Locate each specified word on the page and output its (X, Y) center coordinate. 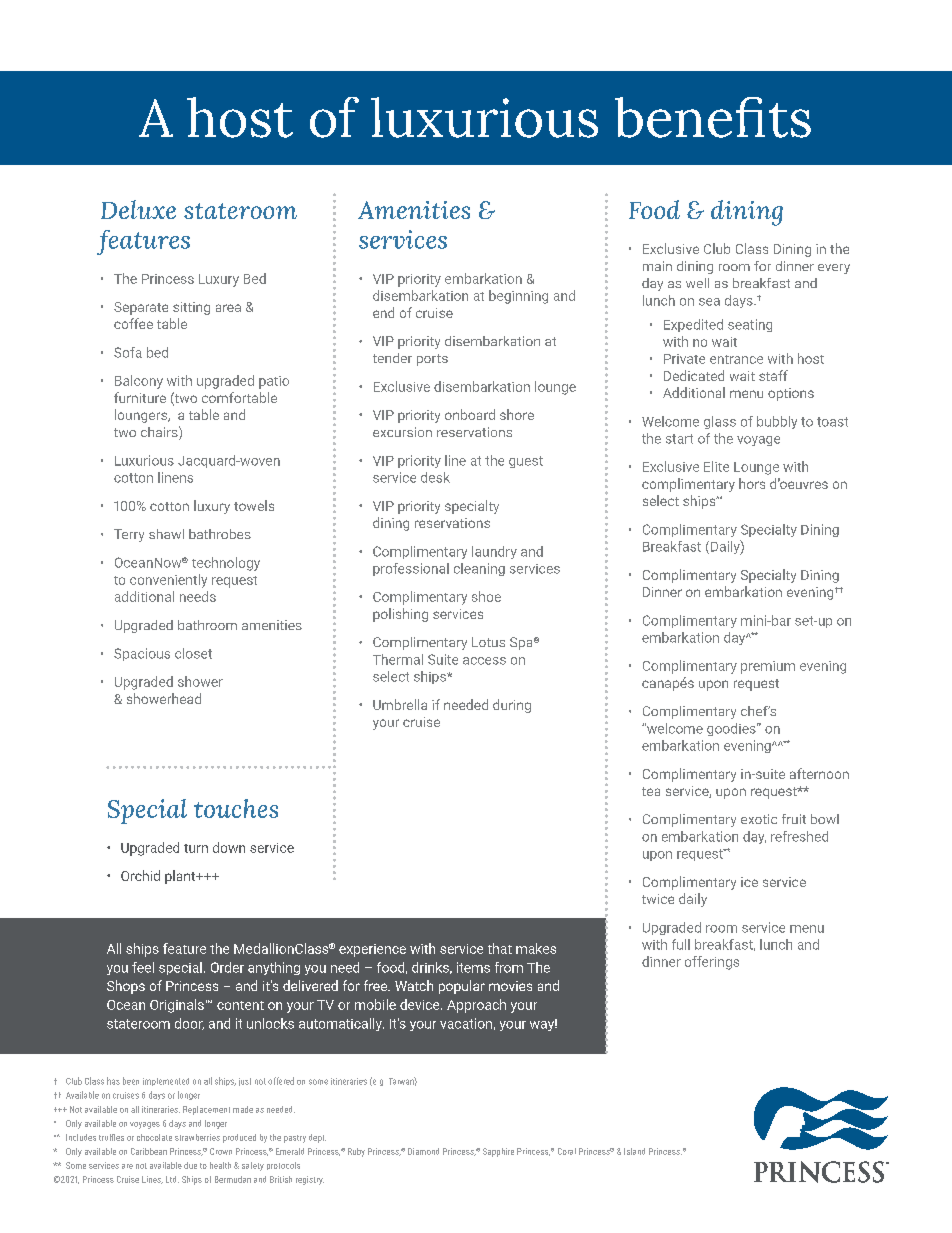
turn (196, 848)
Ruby (356, 1152)
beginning (518, 297)
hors (752, 483)
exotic (759, 819)
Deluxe (138, 209)
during (512, 706)
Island (634, 1151)
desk (435, 477)
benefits (713, 117)
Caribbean (149, 1151)
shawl (166, 534)
